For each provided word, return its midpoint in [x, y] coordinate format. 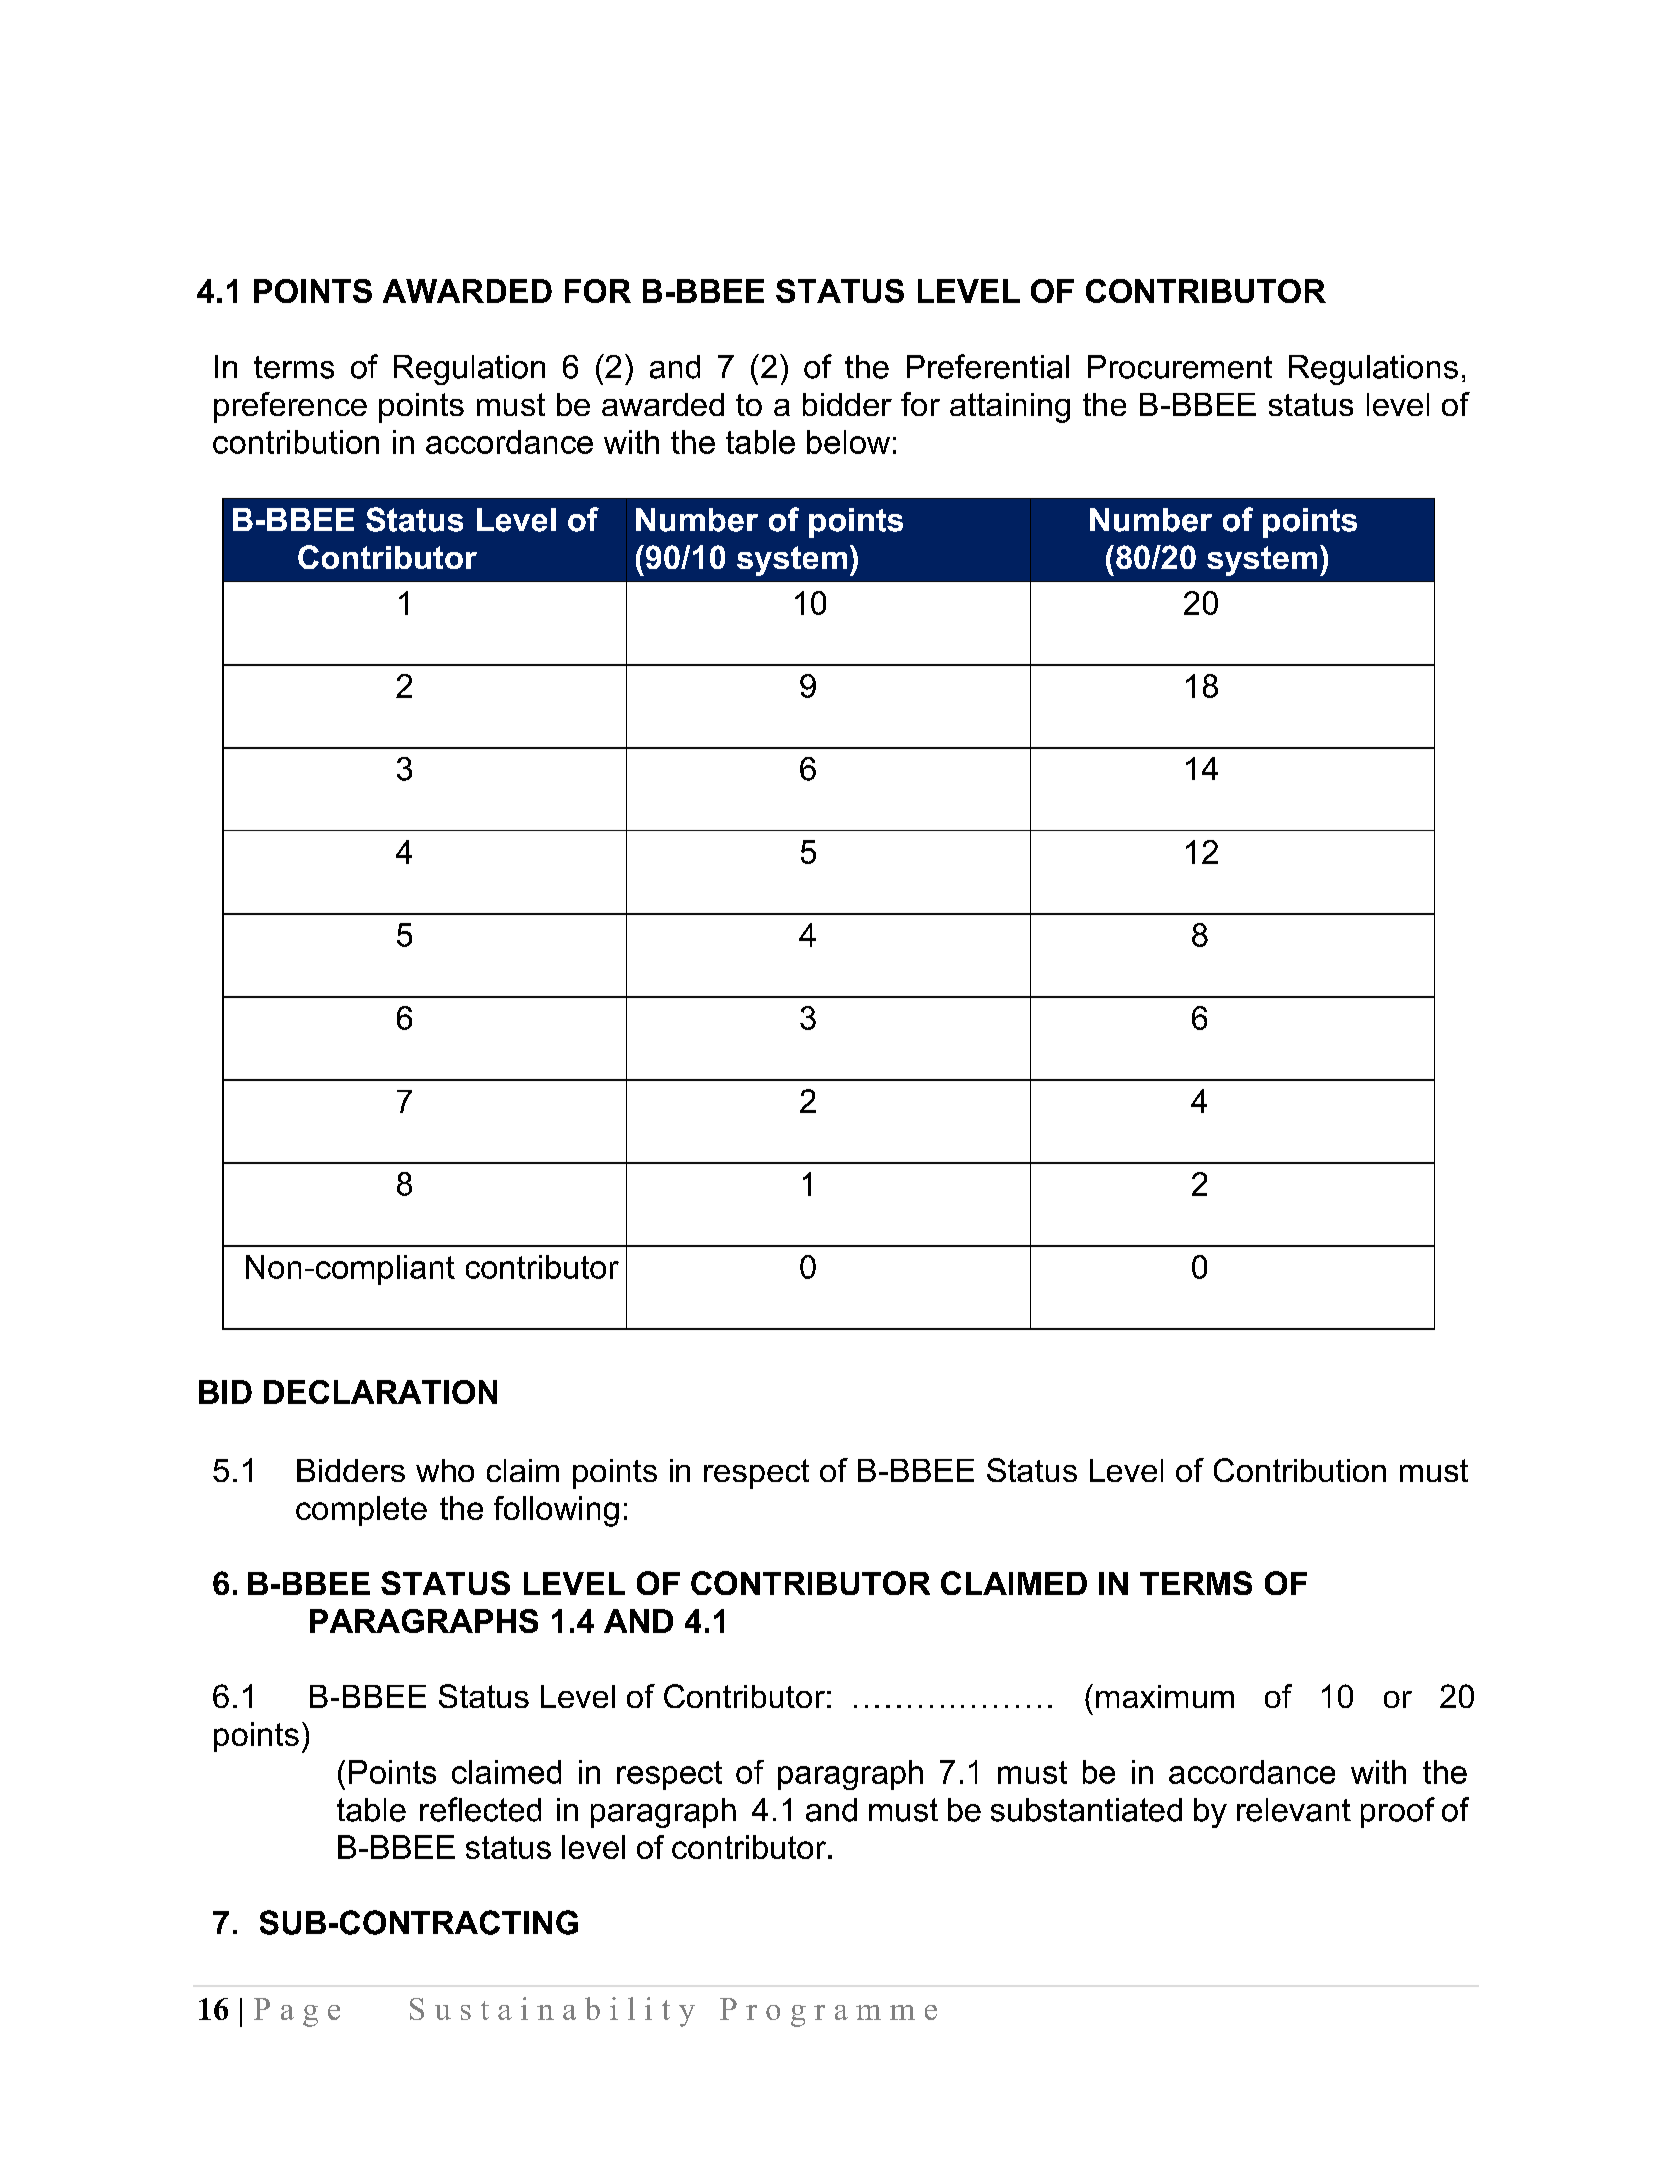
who [445, 1470]
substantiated [1086, 1810]
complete [361, 1511]
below [848, 442]
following [556, 1511]
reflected [480, 1809]
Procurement [1180, 367]
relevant [1294, 1810]
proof [1398, 1812]
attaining [1010, 408]
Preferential [988, 366]
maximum [1165, 1696]
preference [290, 407]
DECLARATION [380, 1392]
